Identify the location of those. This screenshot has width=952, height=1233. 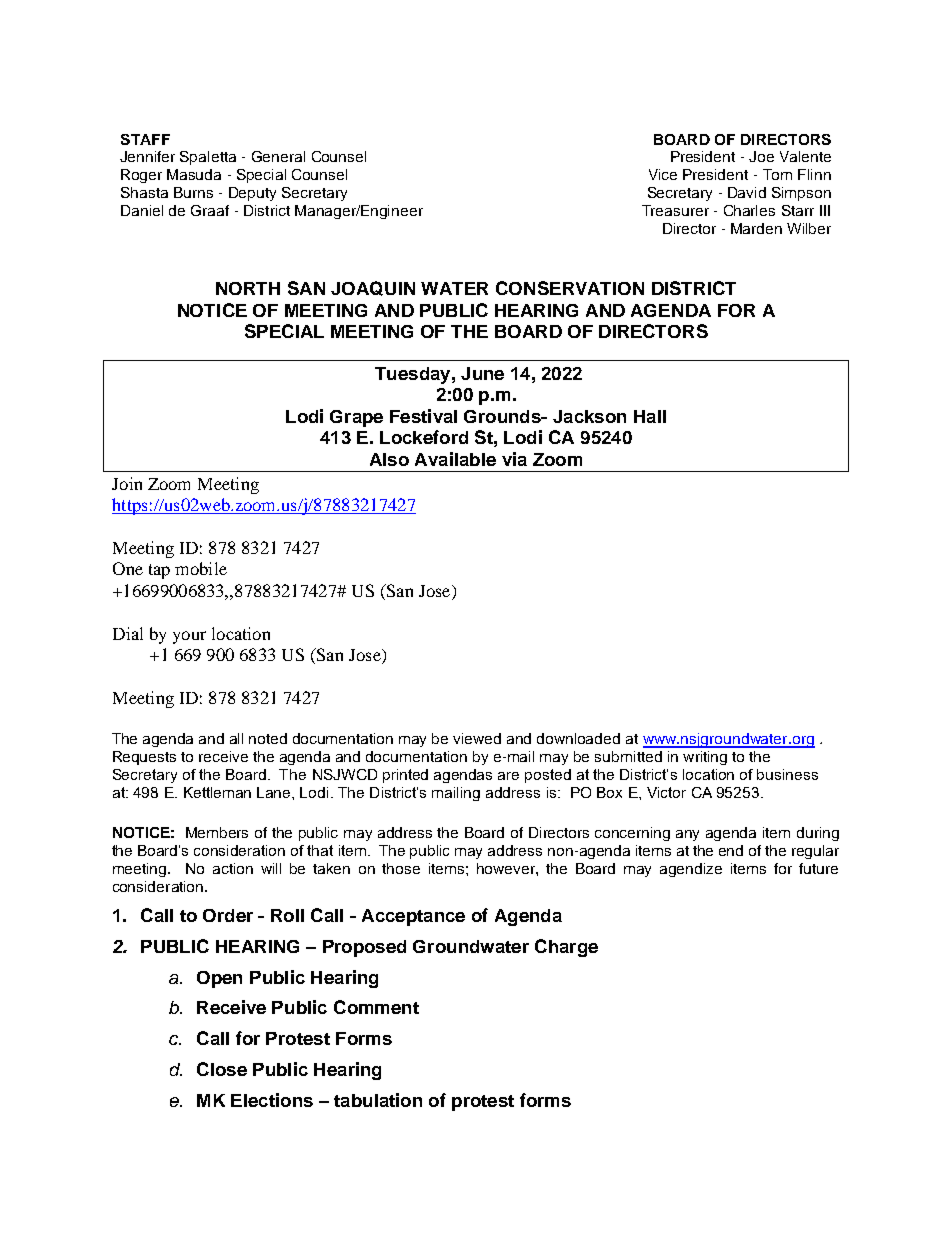
(401, 868).
